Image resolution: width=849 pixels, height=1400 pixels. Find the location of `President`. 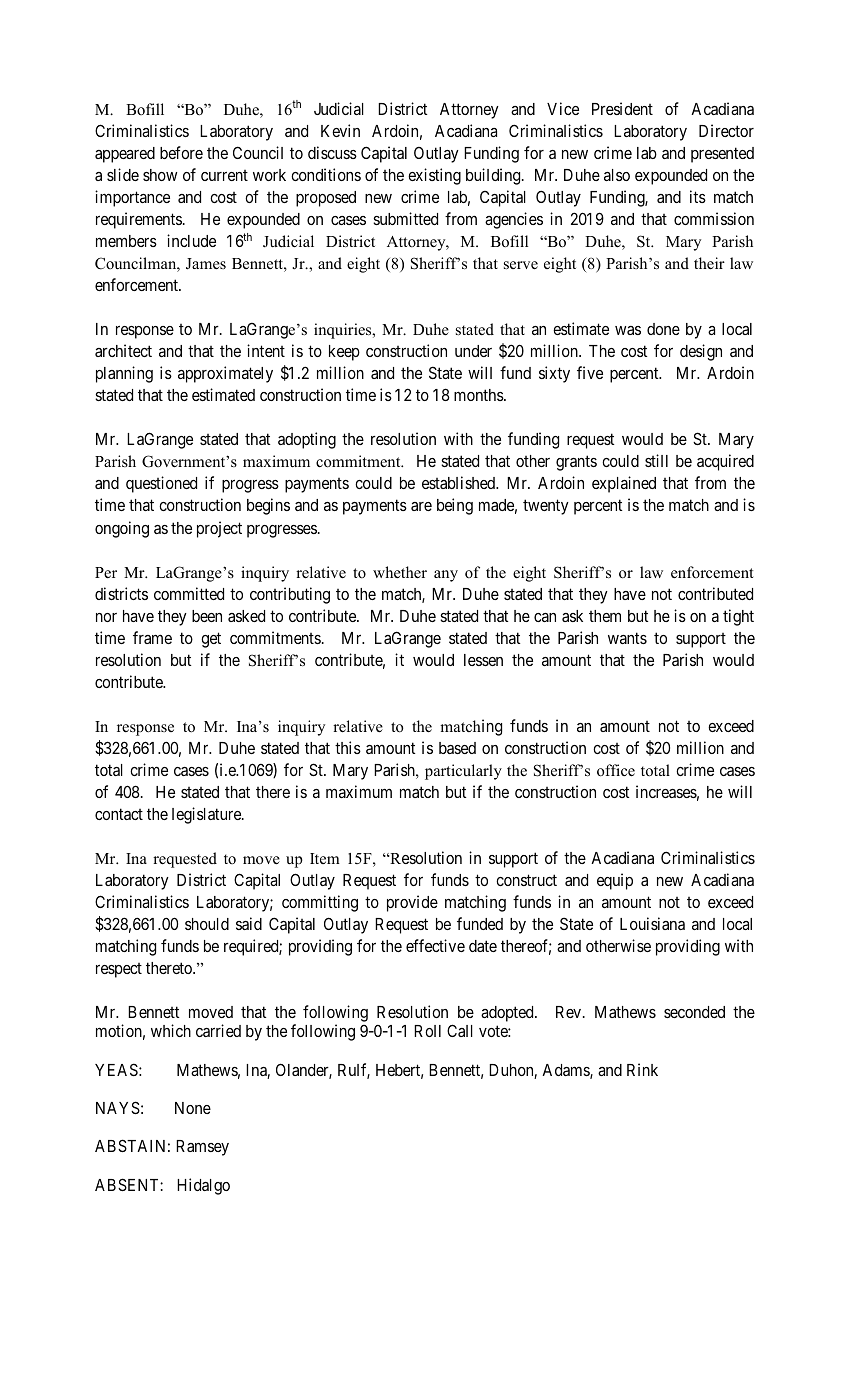

President is located at coordinates (622, 108).
